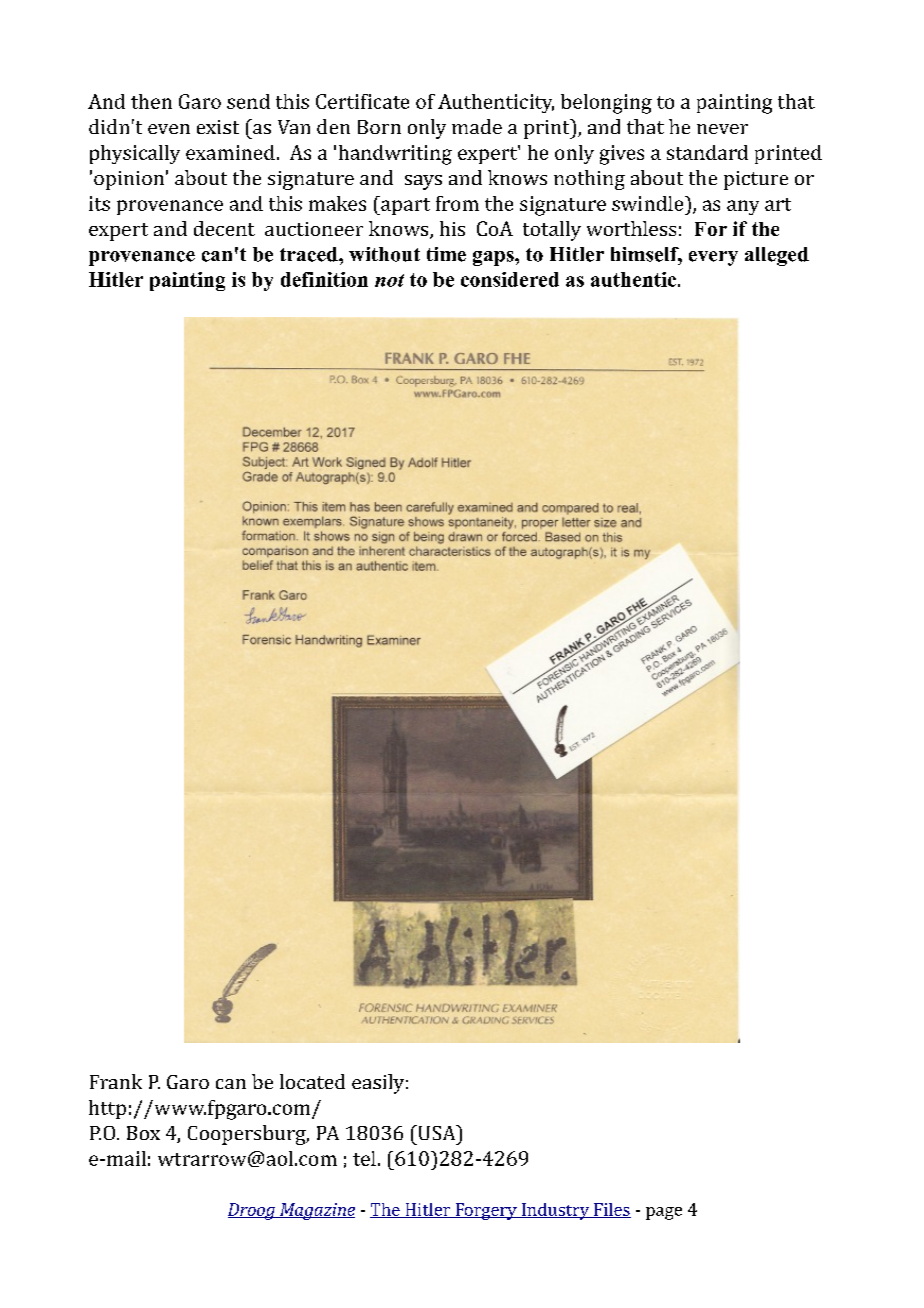 This screenshot has height=1308, width=924. Describe the element at coordinates (707, 152) in the screenshot. I see `standard` at that location.
